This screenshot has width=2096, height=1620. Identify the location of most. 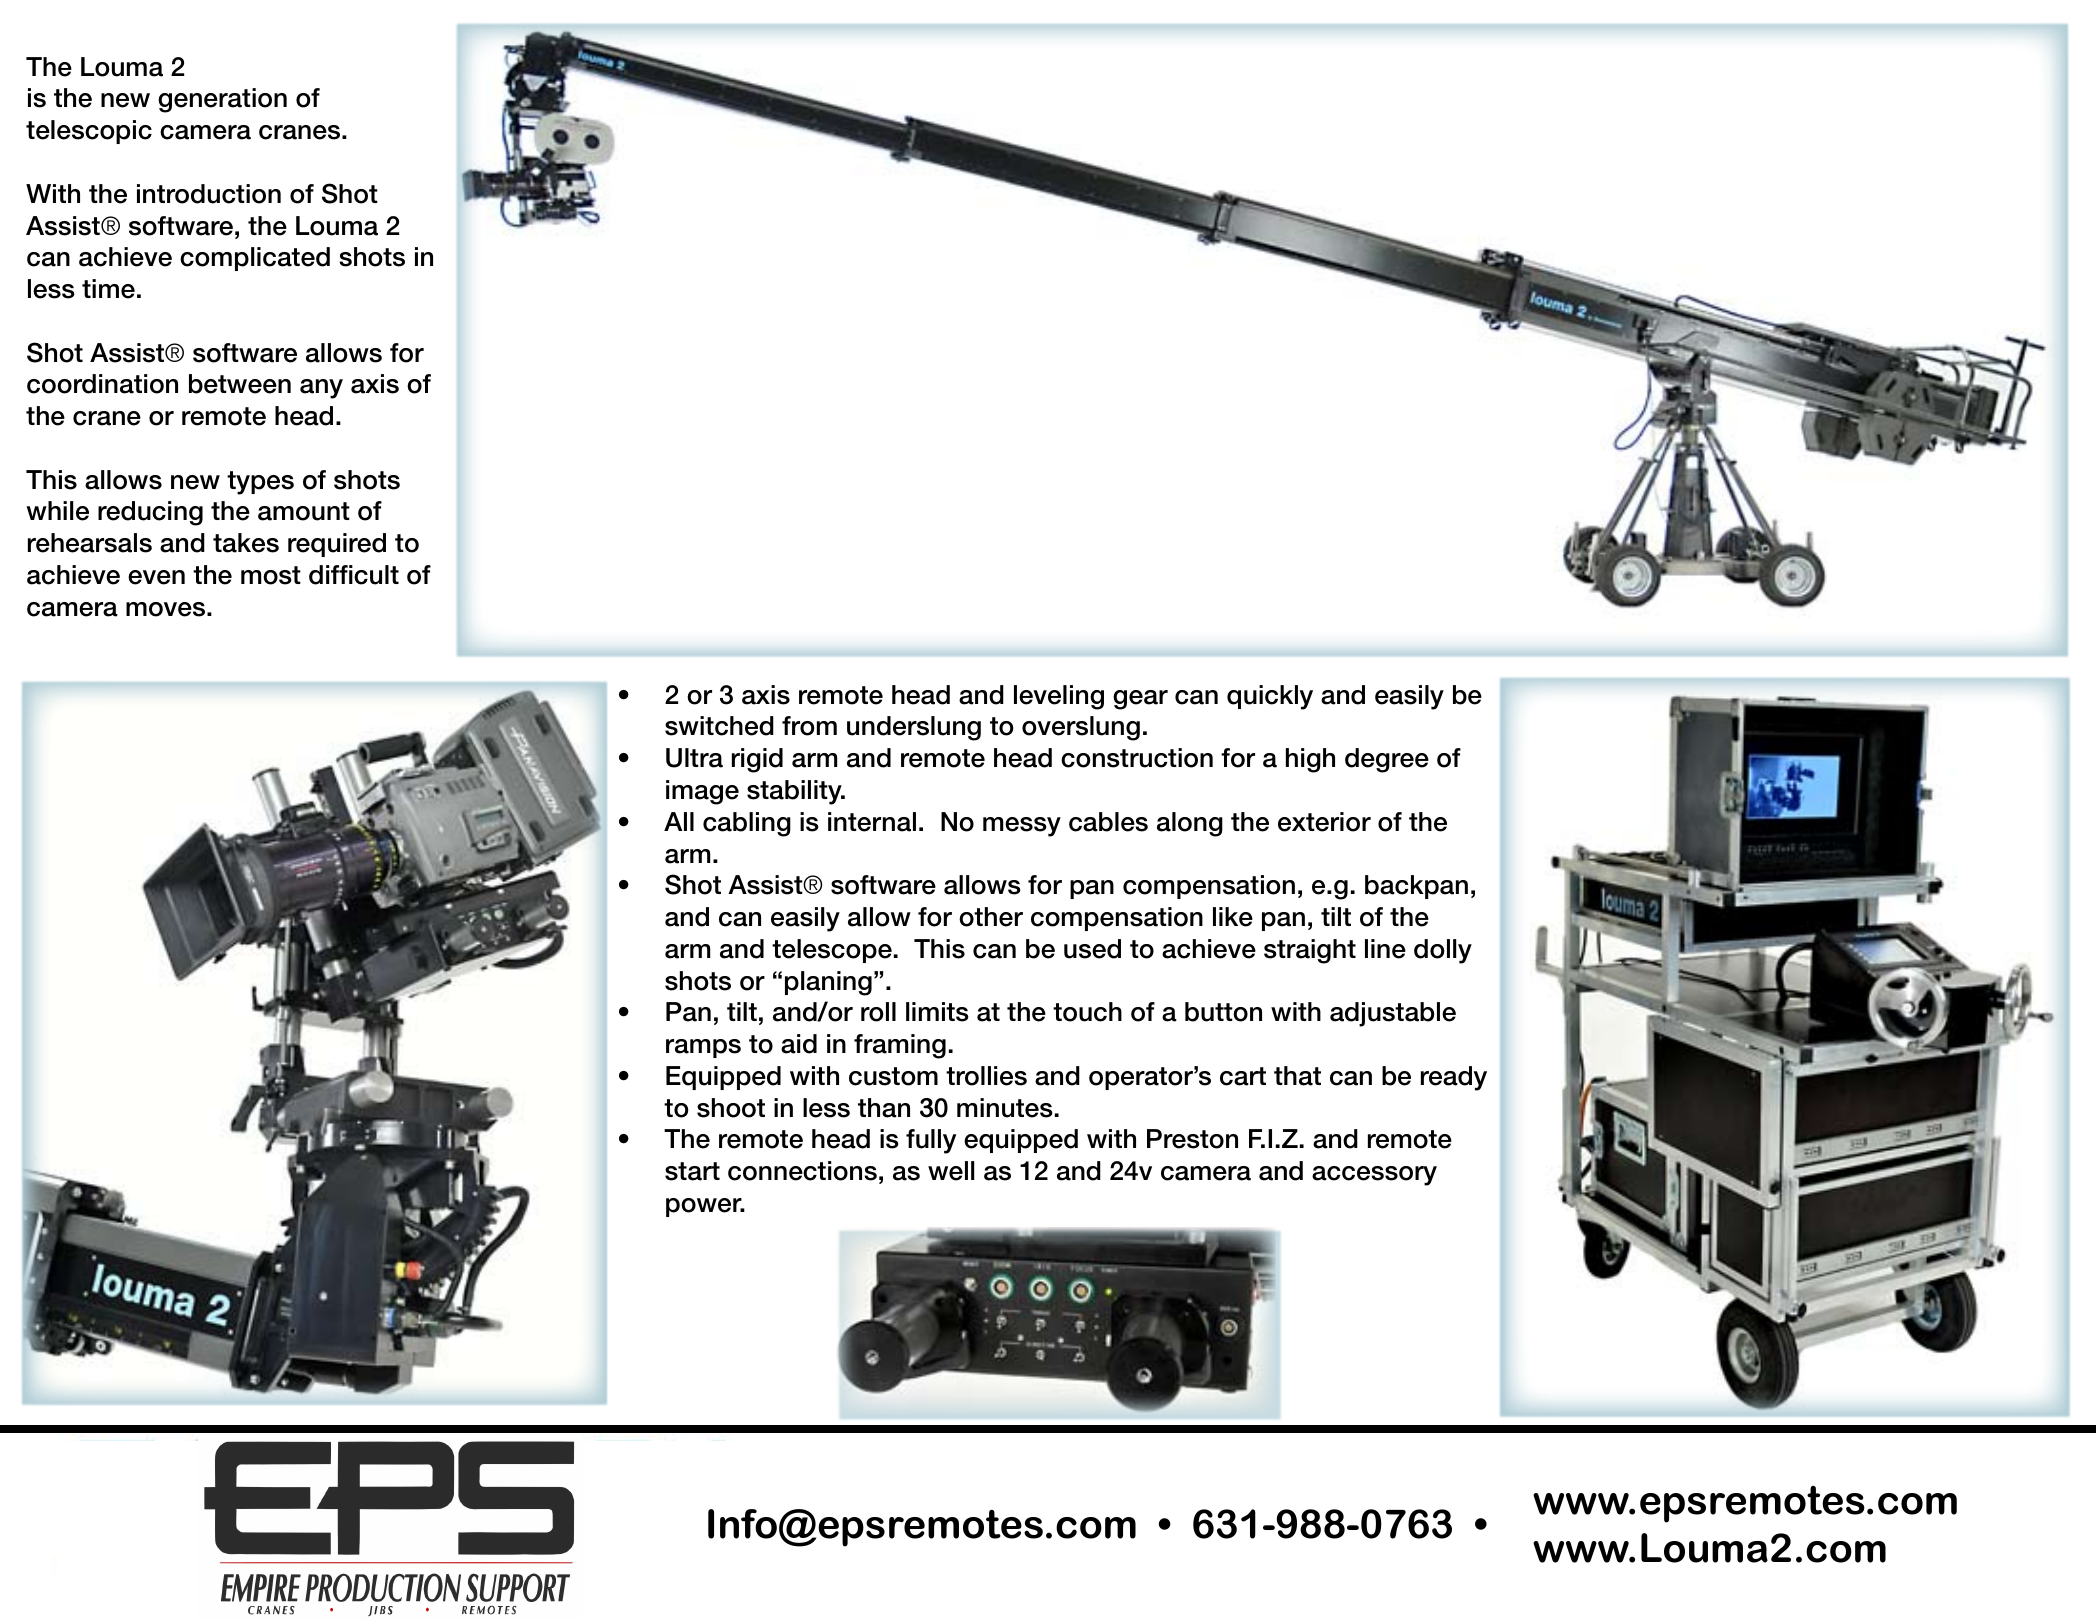
(271, 575).
